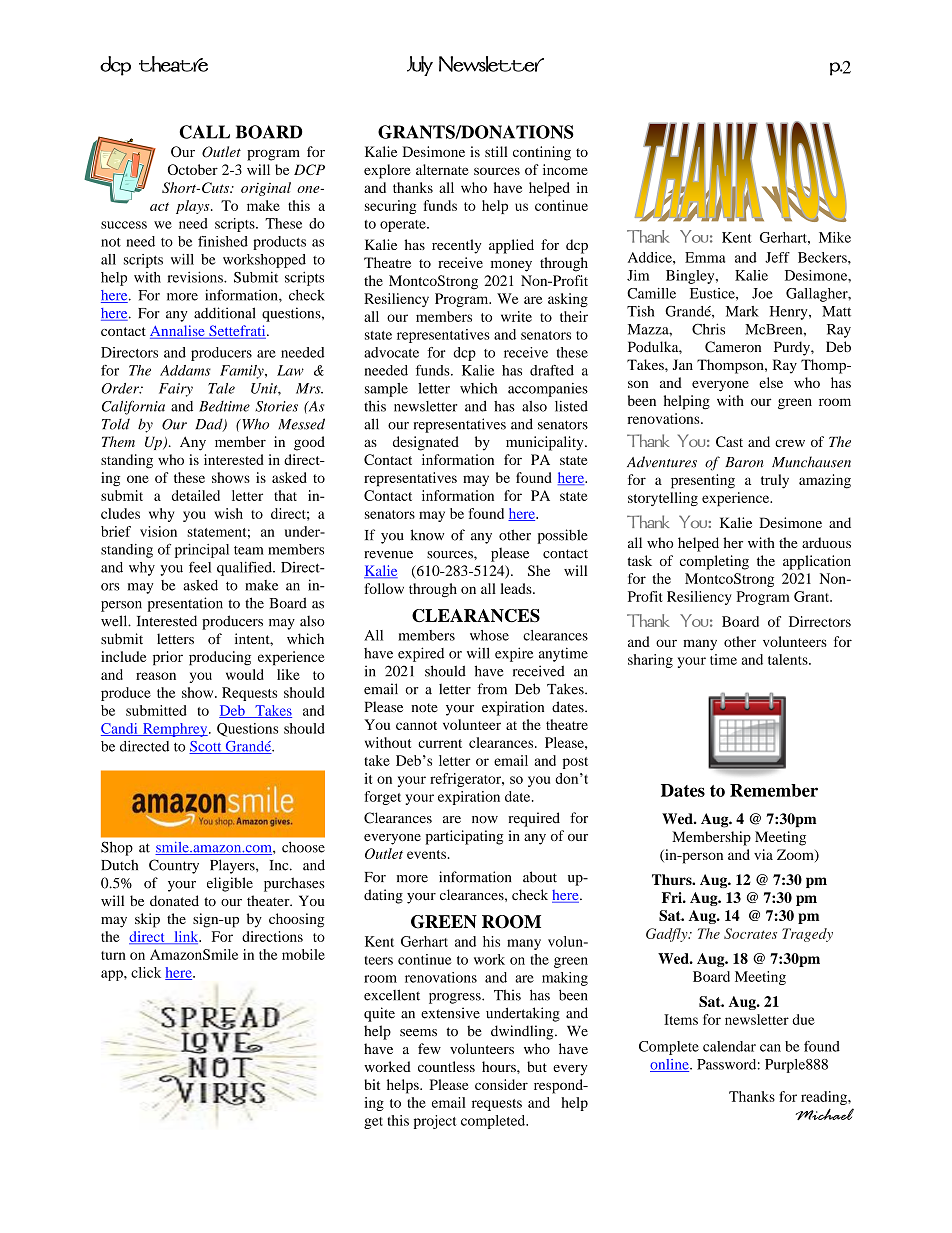 The height and width of the screenshot is (1233, 952). I want to click on feel, so click(200, 567).
